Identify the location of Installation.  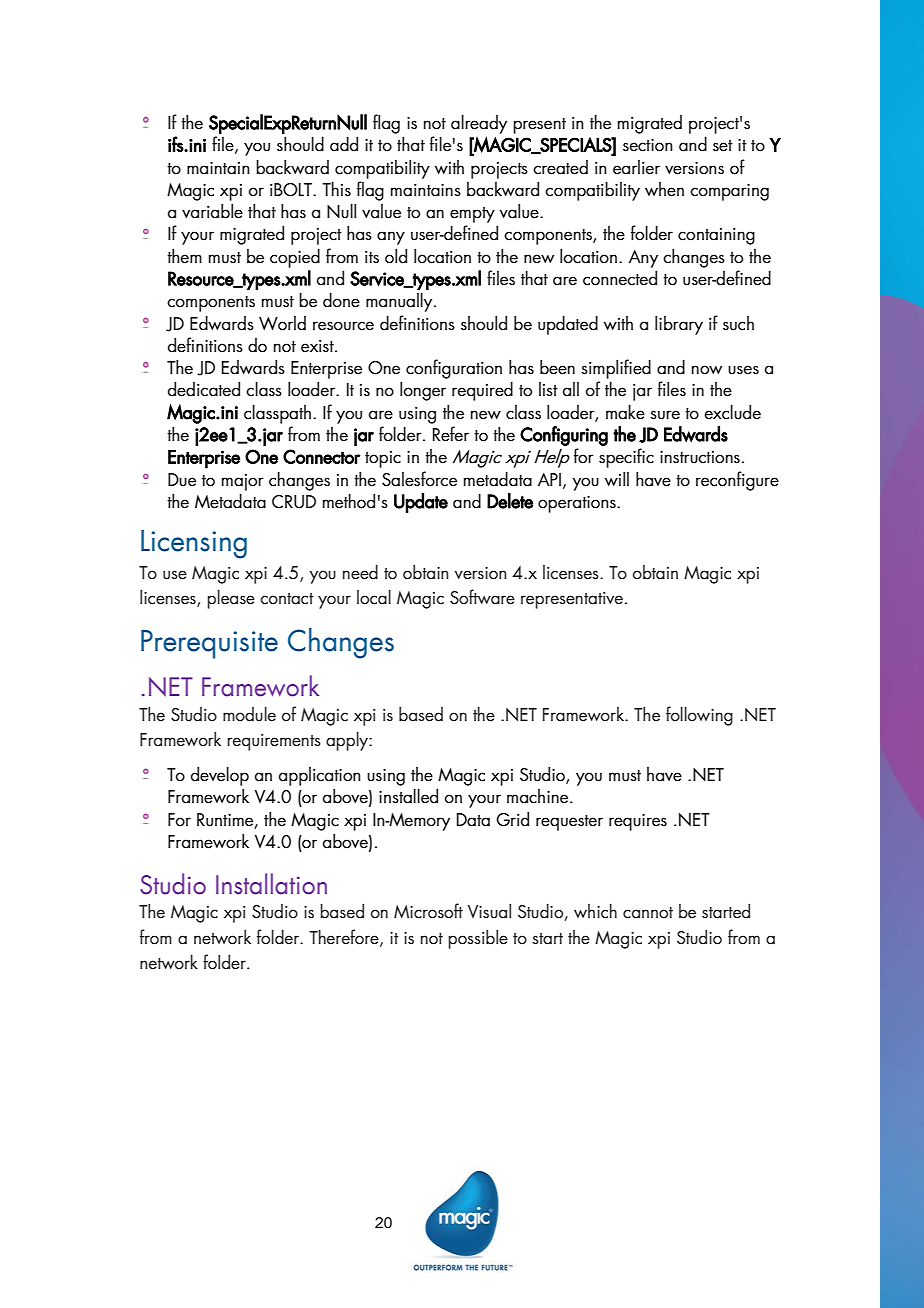
(271, 884).
